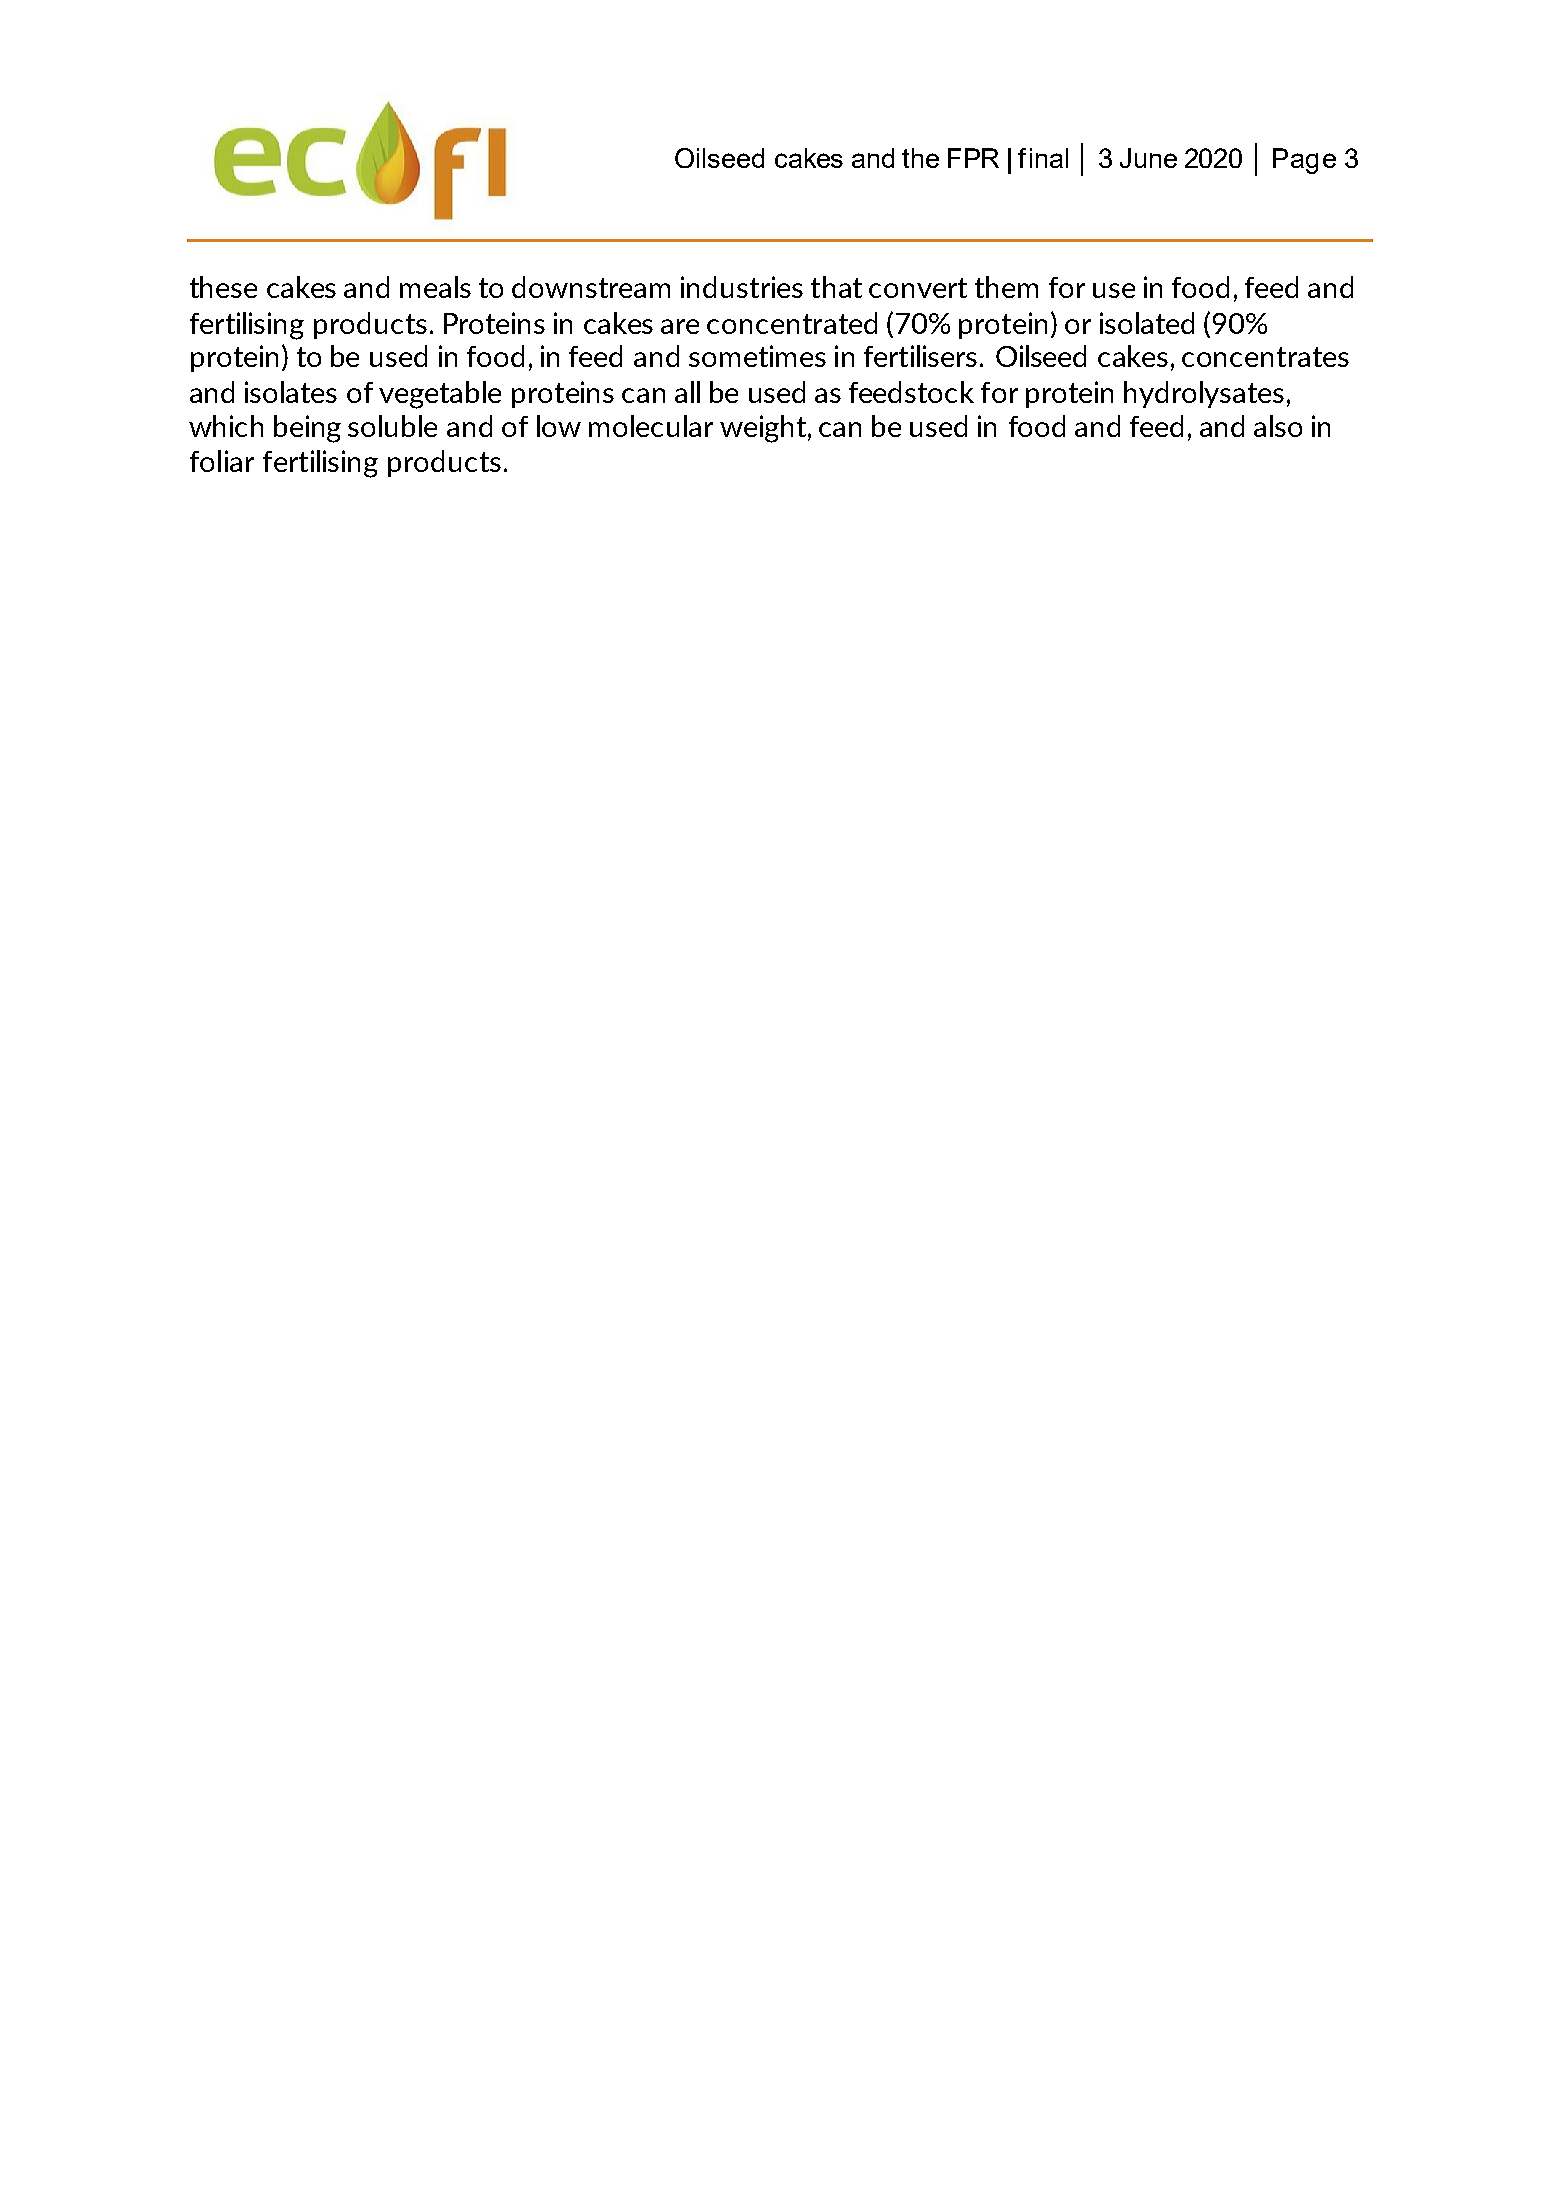 The width and height of the page is (1562, 2208). I want to click on Page, so click(1304, 161).
